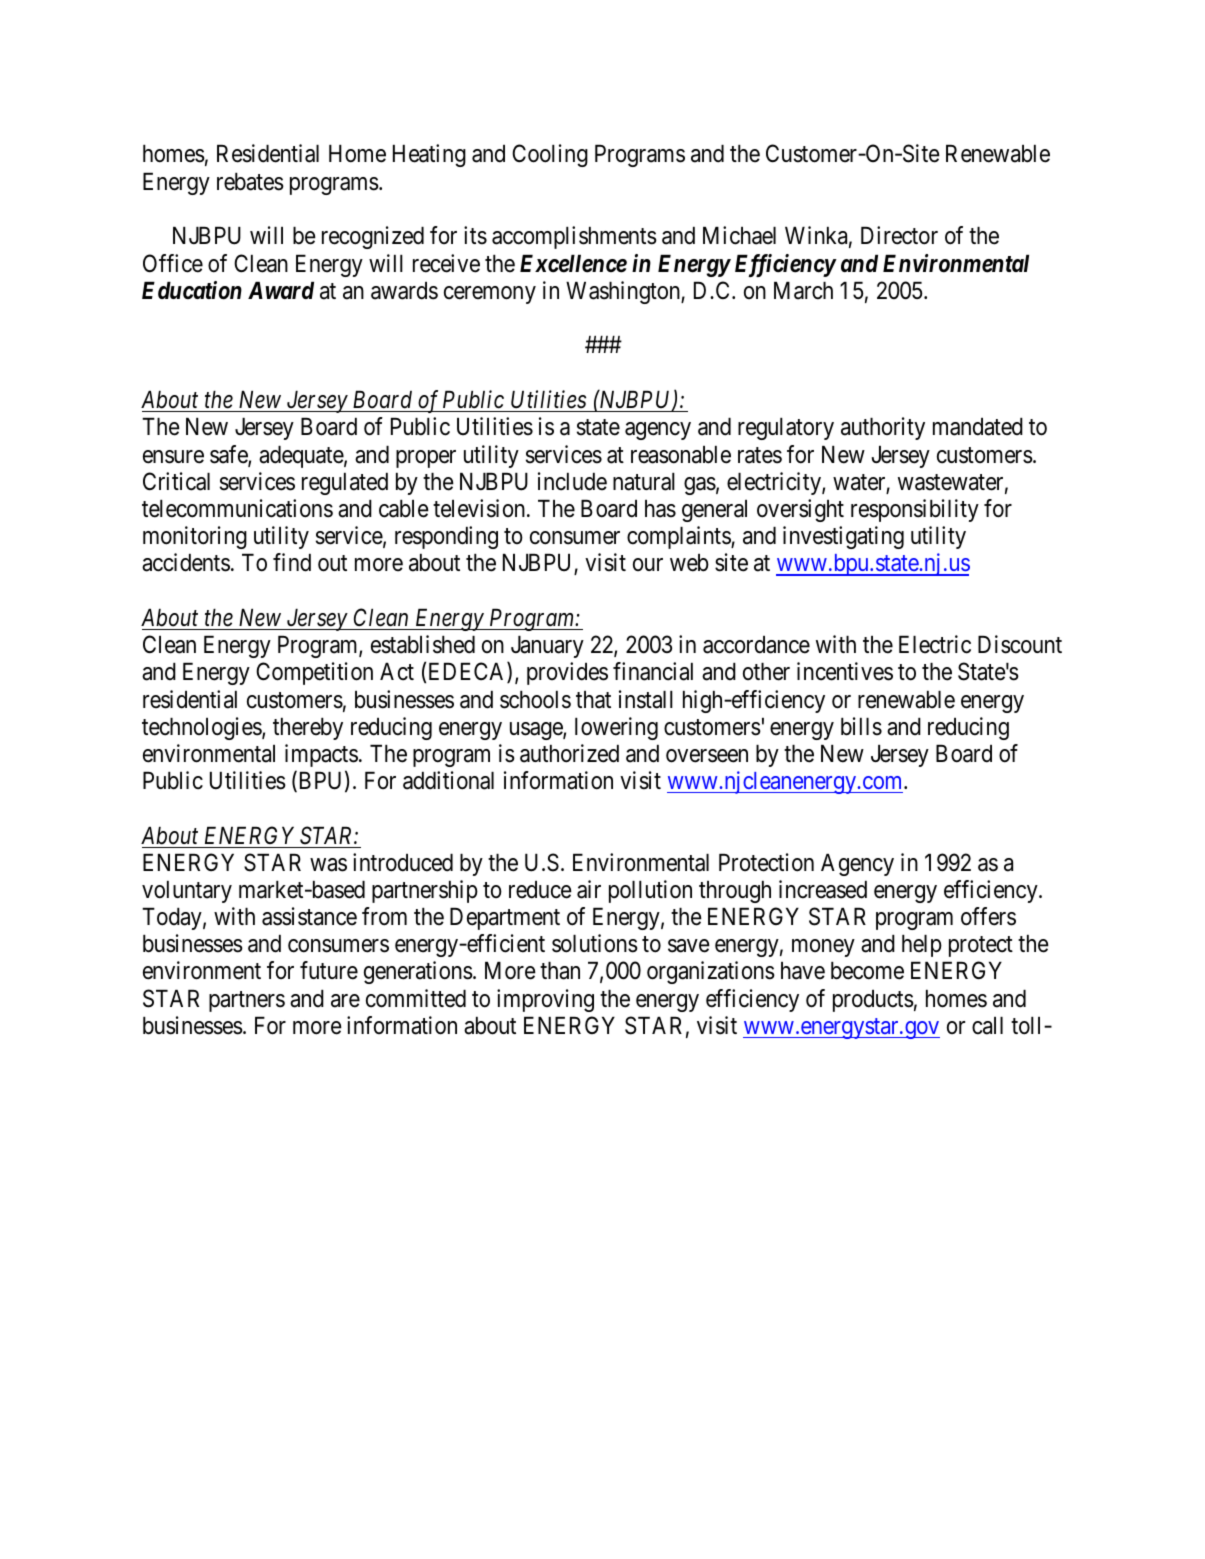  What do you see at coordinates (899, 235) in the page?
I see `Director` at bounding box center [899, 235].
